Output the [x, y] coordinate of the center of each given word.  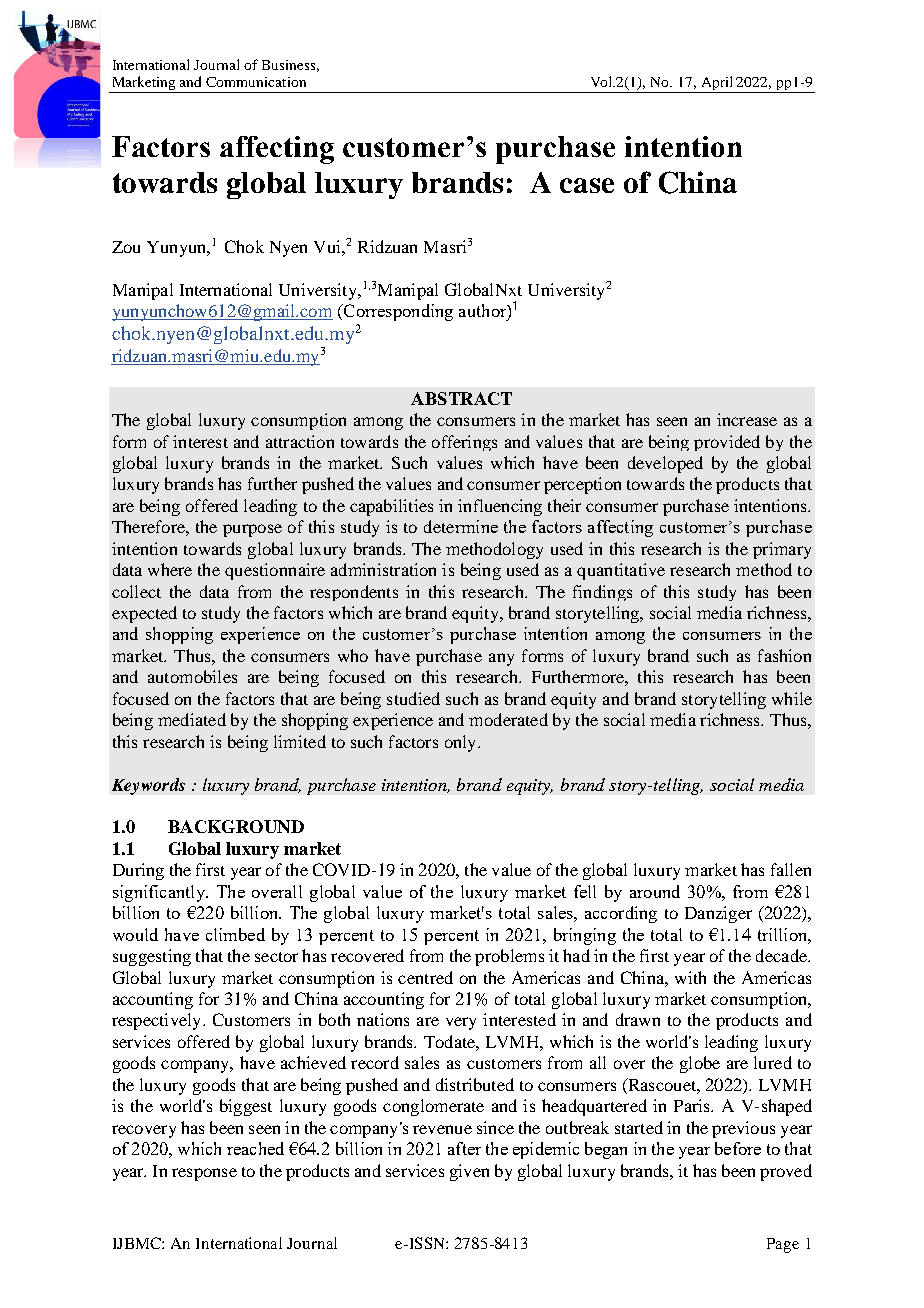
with [690, 977]
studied [413, 698]
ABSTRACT [461, 398]
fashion [784, 655]
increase [747, 419]
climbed [235, 934]
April [717, 84]
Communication [256, 82]
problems [509, 957]
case [587, 185]
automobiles [192, 676]
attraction [300, 441]
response [204, 1174]
